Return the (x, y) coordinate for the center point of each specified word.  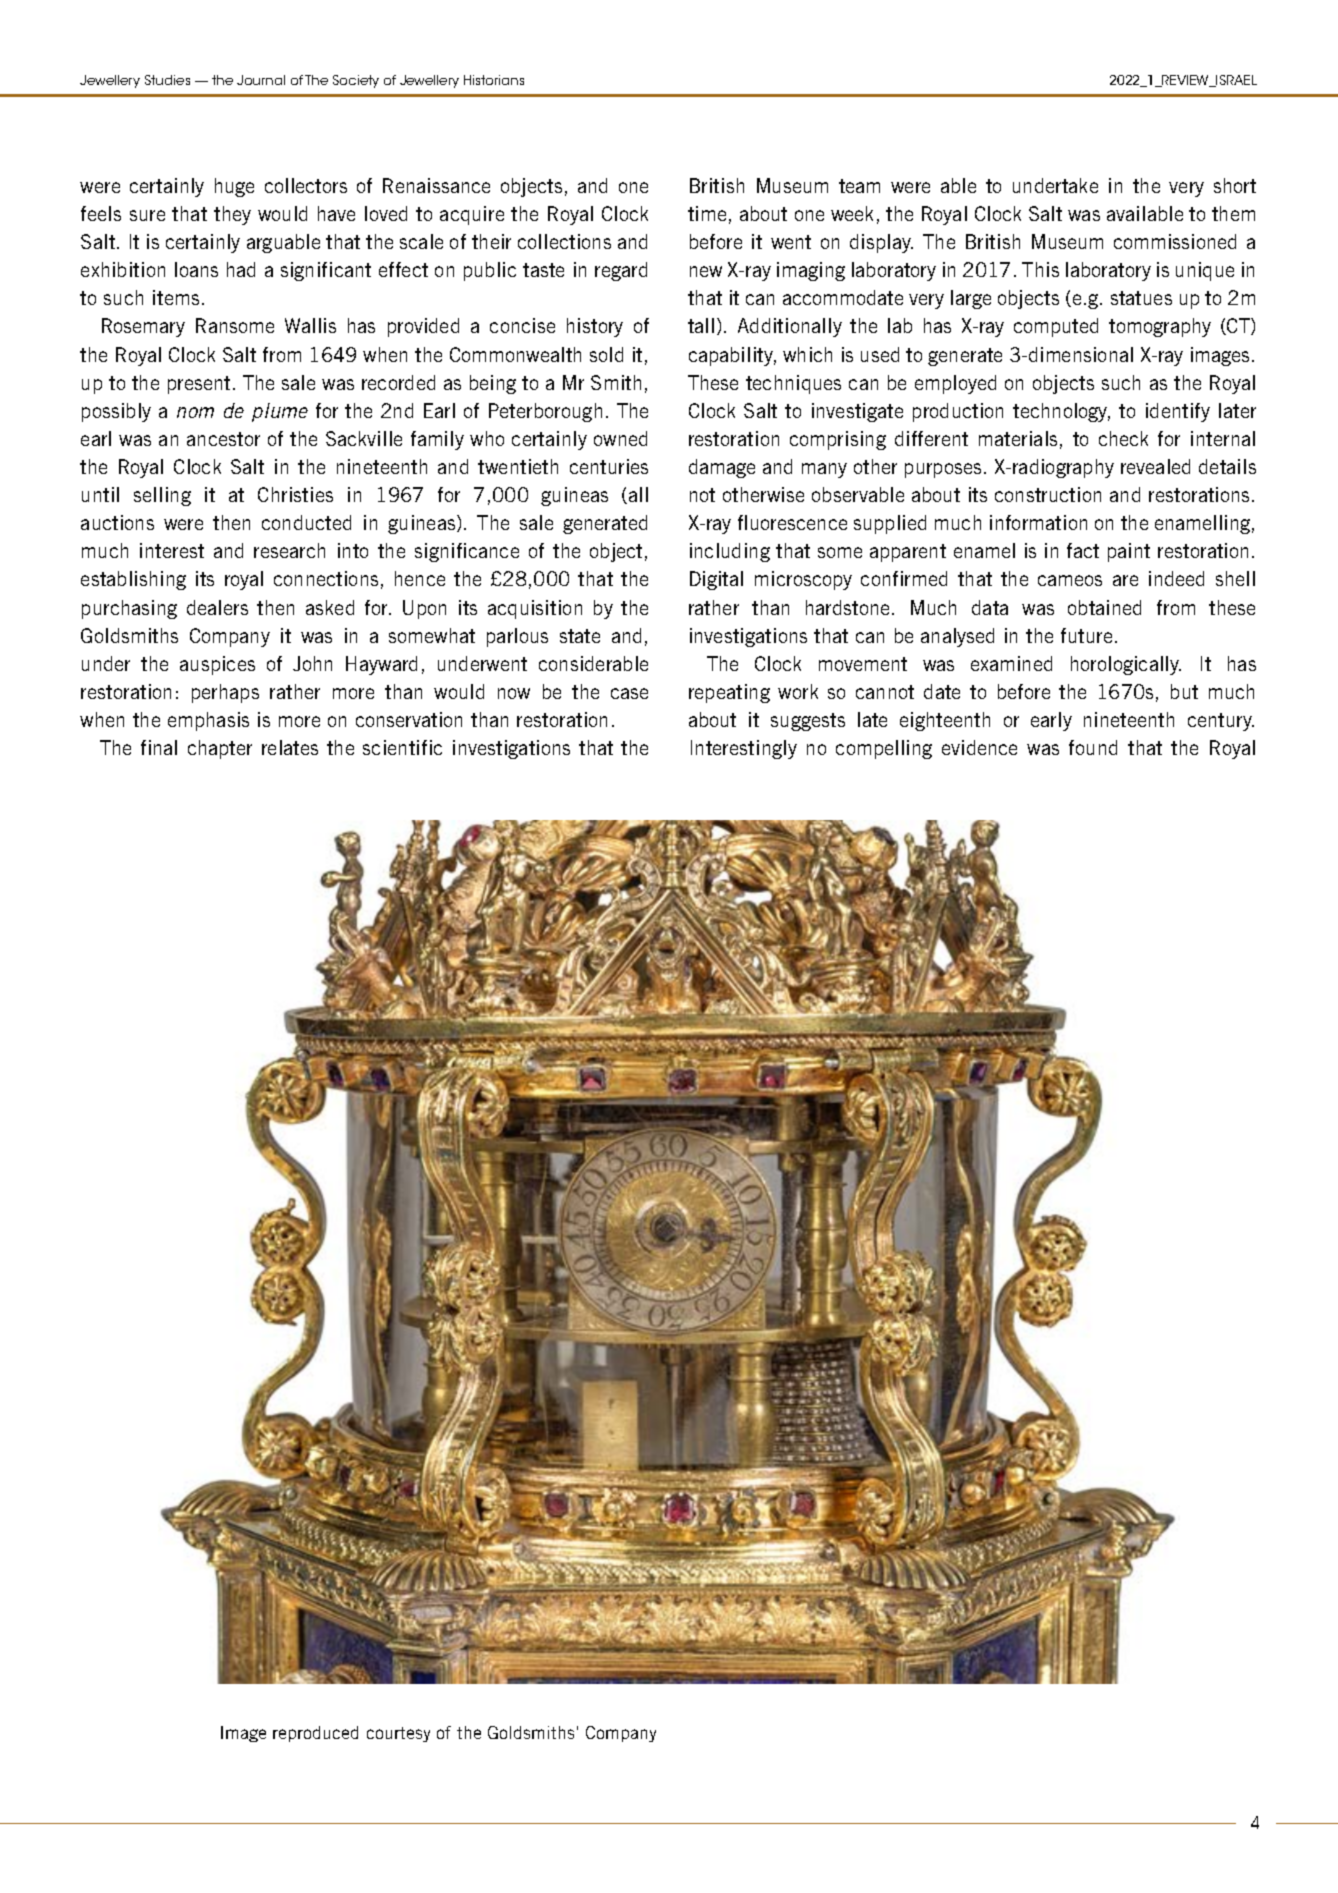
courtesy (398, 1734)
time (707, 213)
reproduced (315, 1734)
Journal (261, 80)
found (1093, 747)
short (1235, 185)
